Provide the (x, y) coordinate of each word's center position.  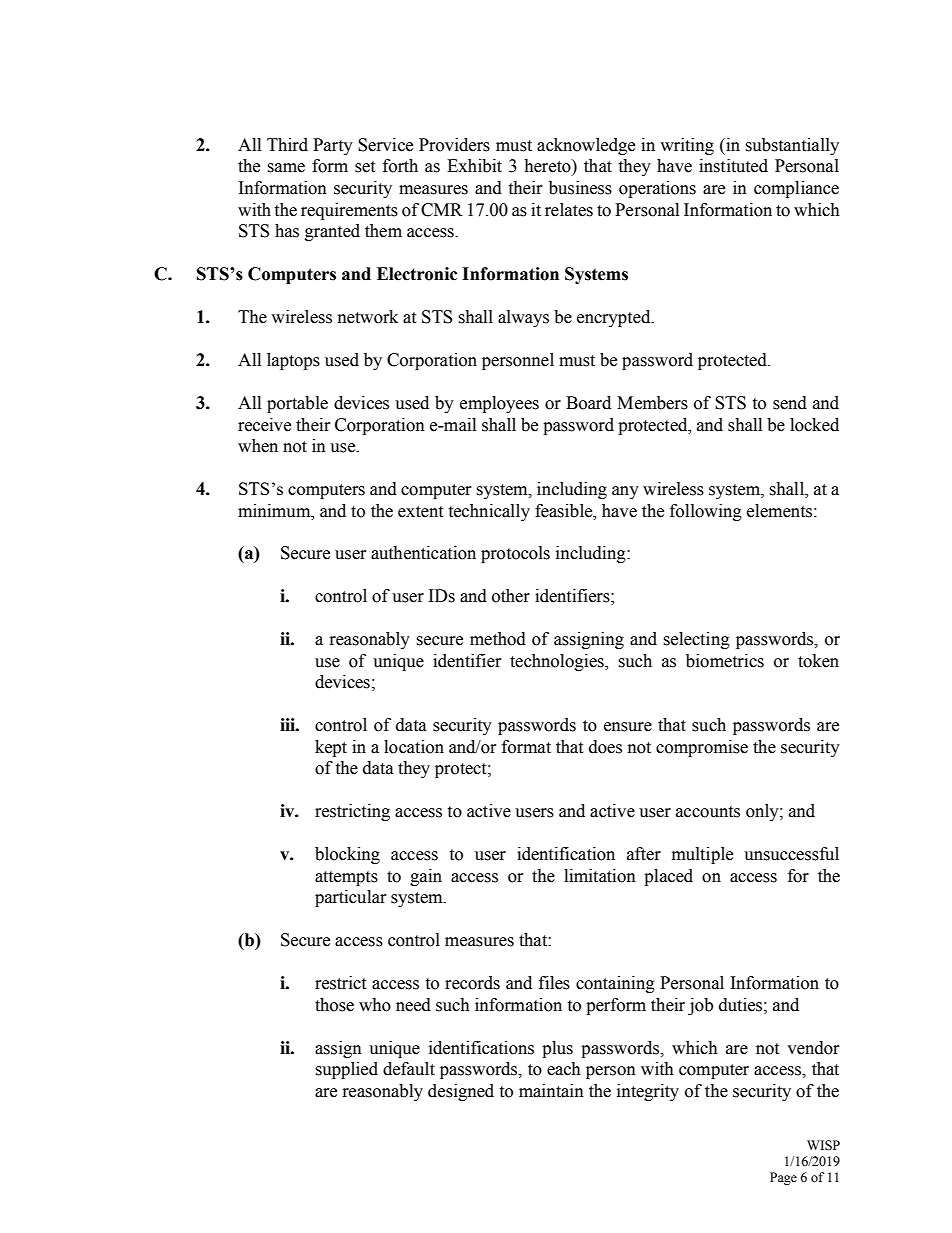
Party (333, 146)
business (580, 188)
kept (331, 748)
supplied (346, 1070)
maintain (551, 1091)
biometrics (725, 661)
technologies (558, 662)
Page (783, 1178)
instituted (733, 166)
